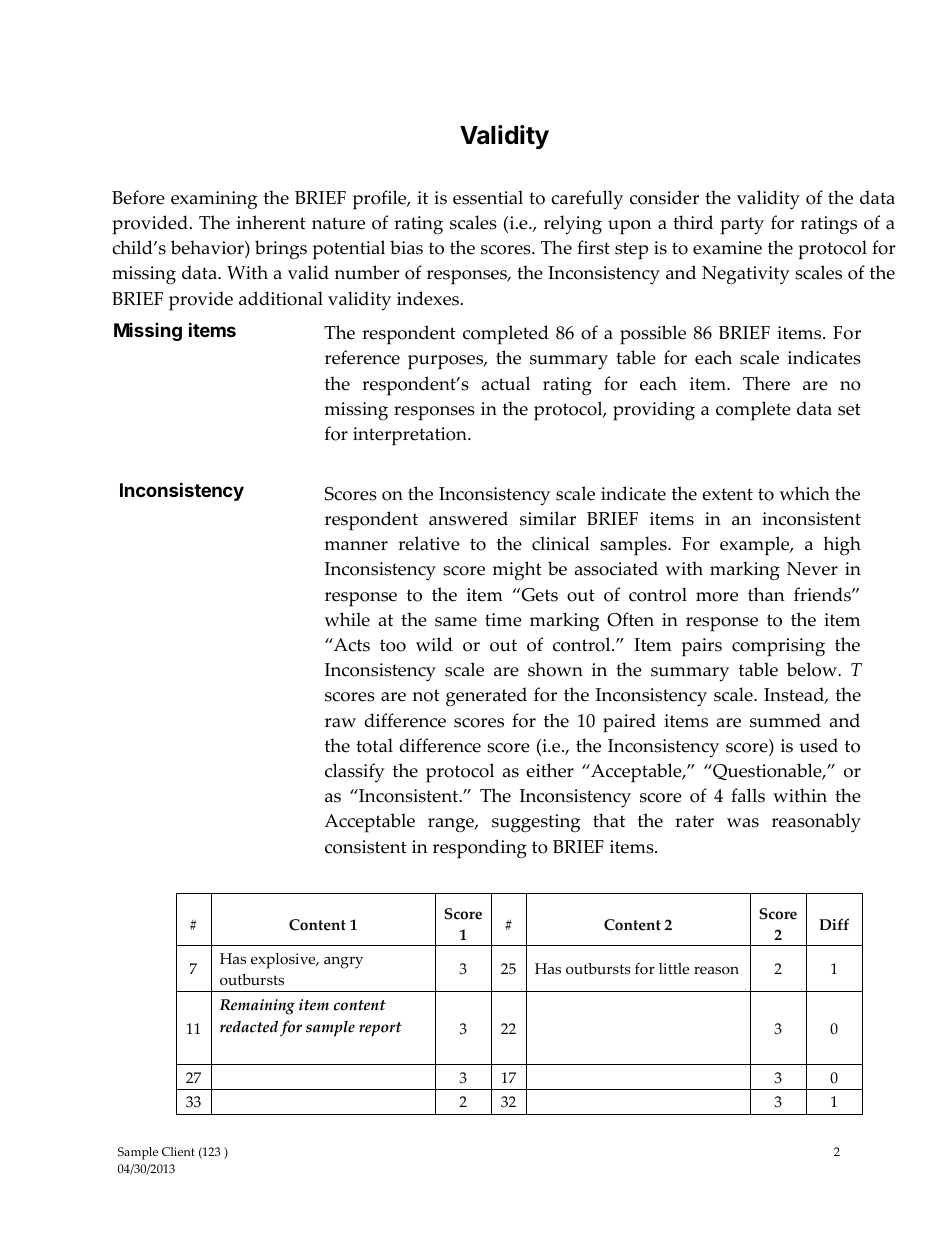 The width and height of the document is (952, 1233). I want to click on little, so click(674, 969).
